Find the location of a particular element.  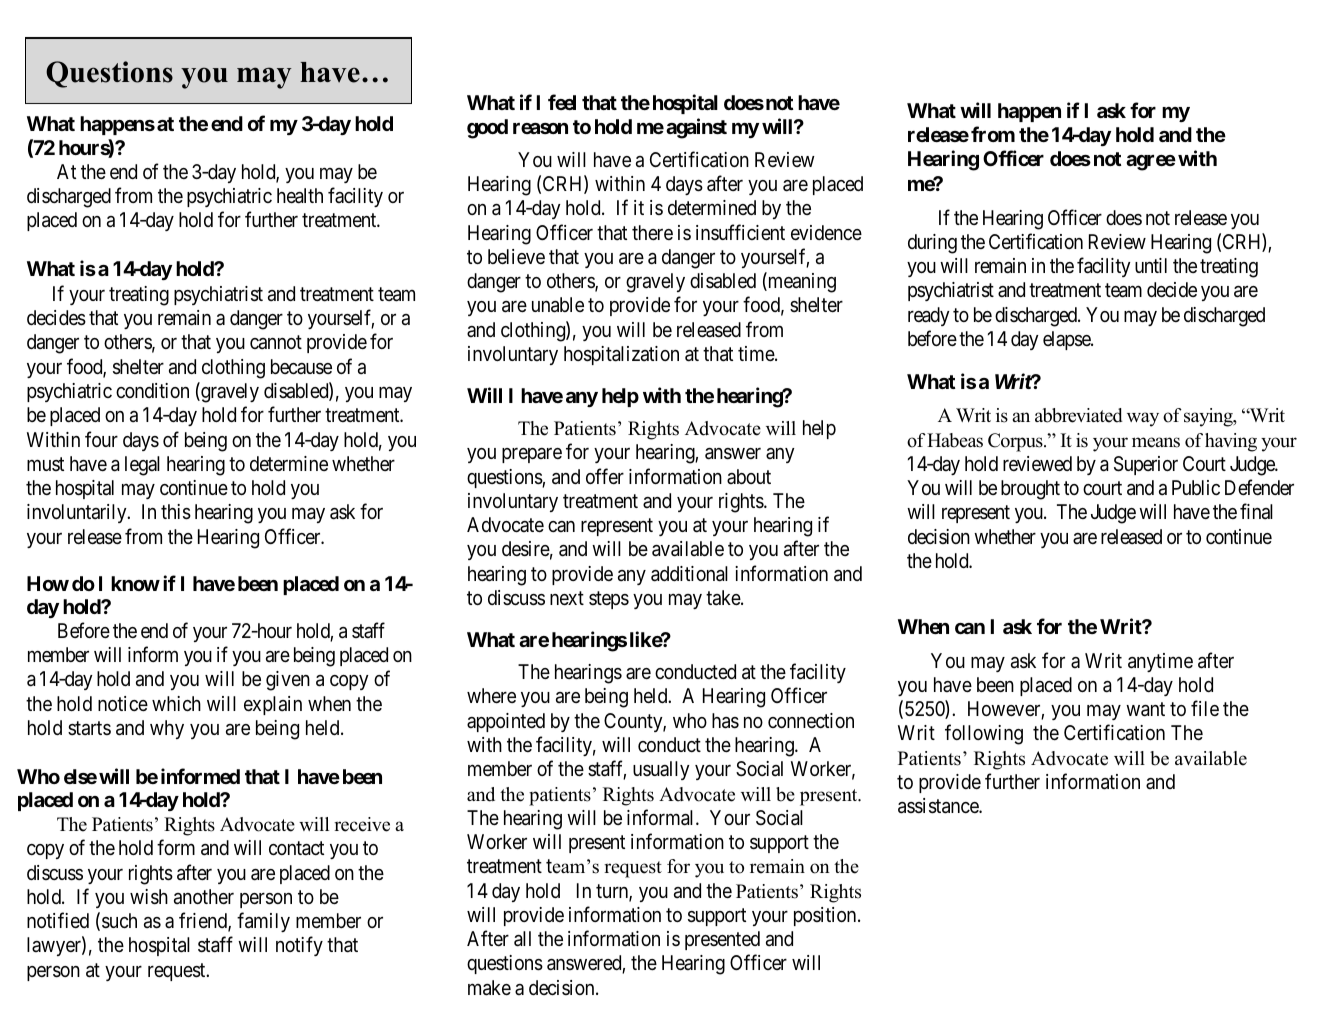

condition is located at coordinates (152, 390).
